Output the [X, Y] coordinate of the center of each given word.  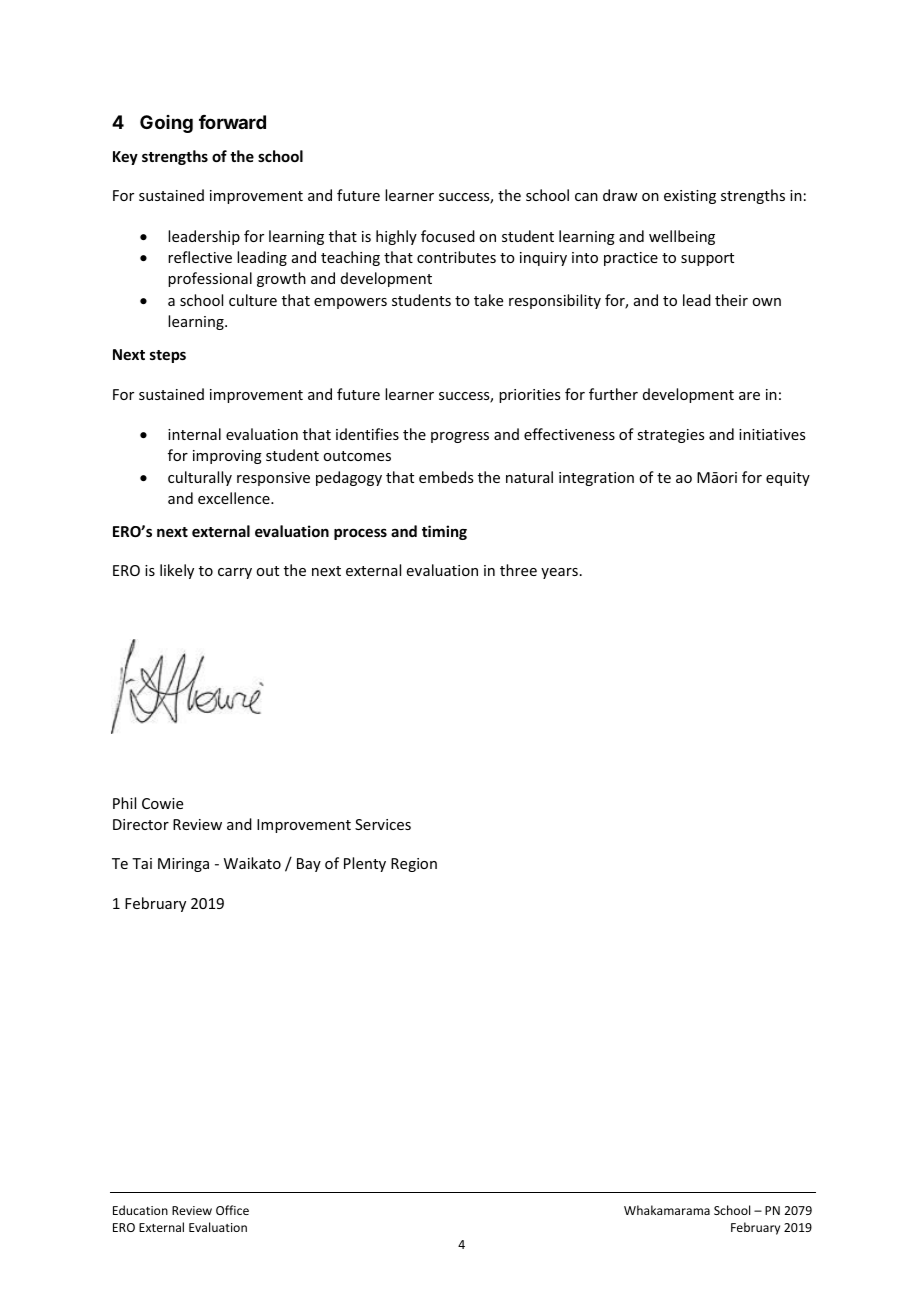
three [518, 570]
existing [690, 197]
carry [235, 573]
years [559, 573]
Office [232, 1210]
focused [448, 236]
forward [232, 122]
